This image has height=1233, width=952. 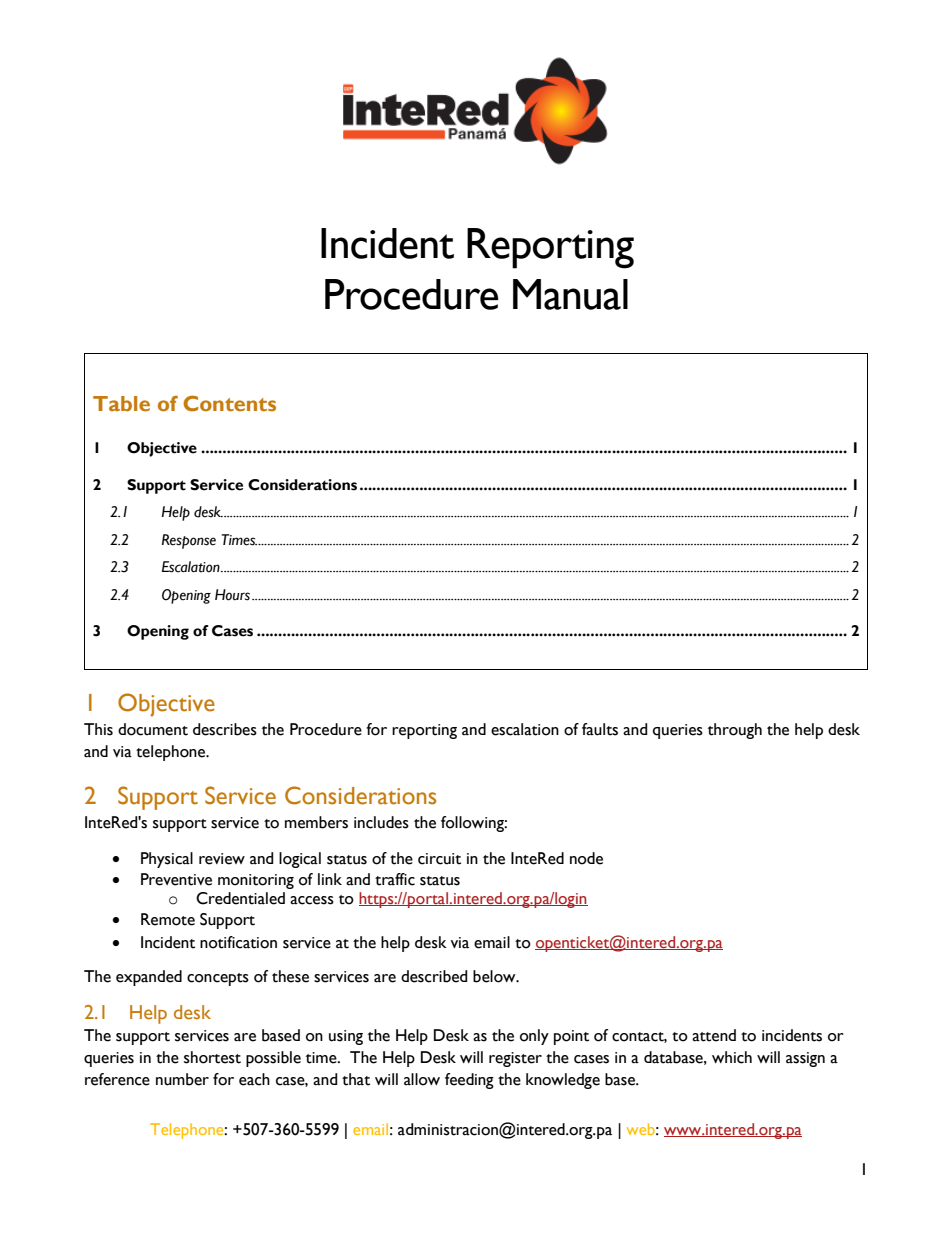 What do you see at coordinates (714, 1035) in the image?
I see `attend` at bounding box center [714, 1035].
